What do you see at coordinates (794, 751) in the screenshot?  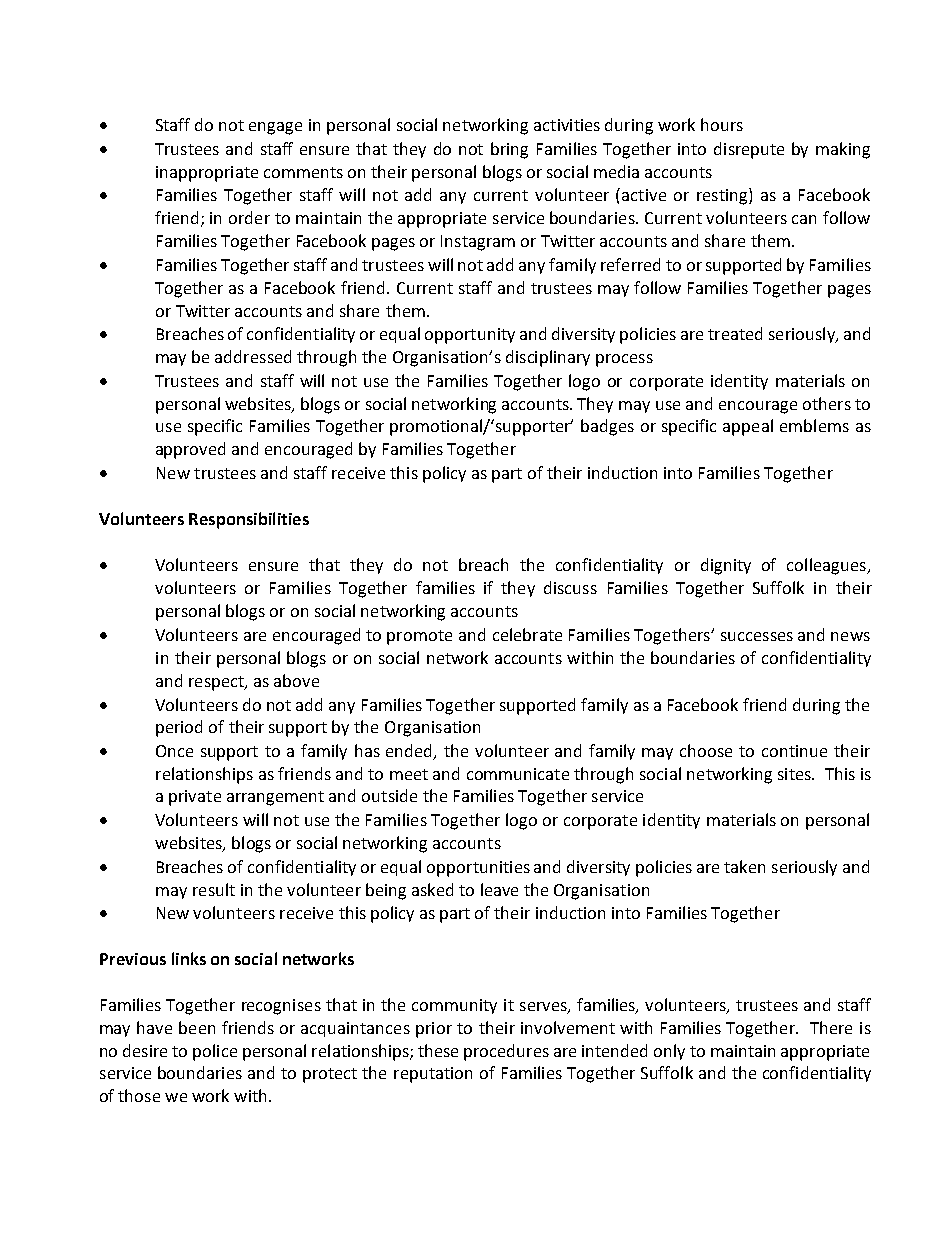 I see `continue` at bounding box center [794, 751].
